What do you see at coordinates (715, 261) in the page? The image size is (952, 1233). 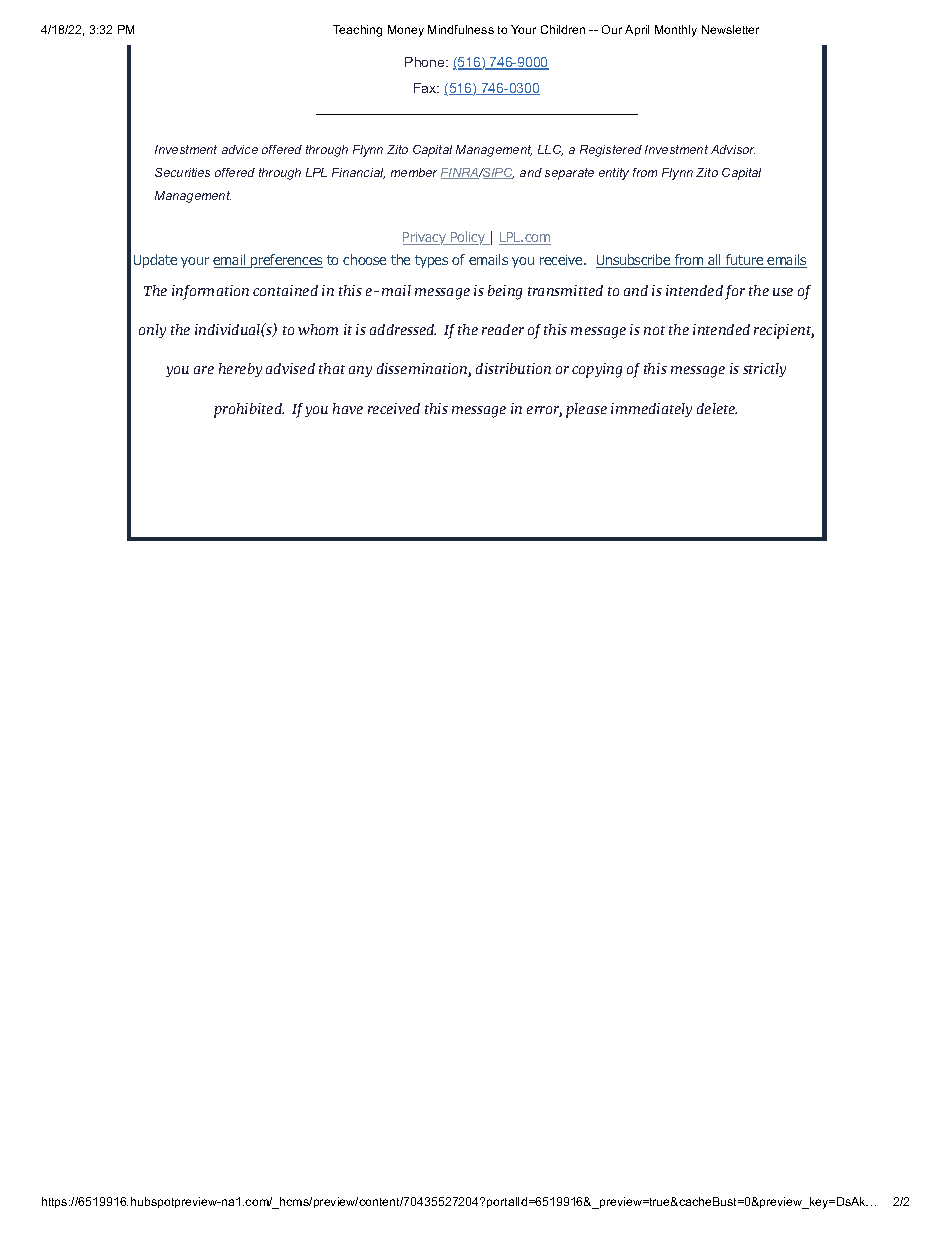 I see `all` at bounding box center [715, 261].
